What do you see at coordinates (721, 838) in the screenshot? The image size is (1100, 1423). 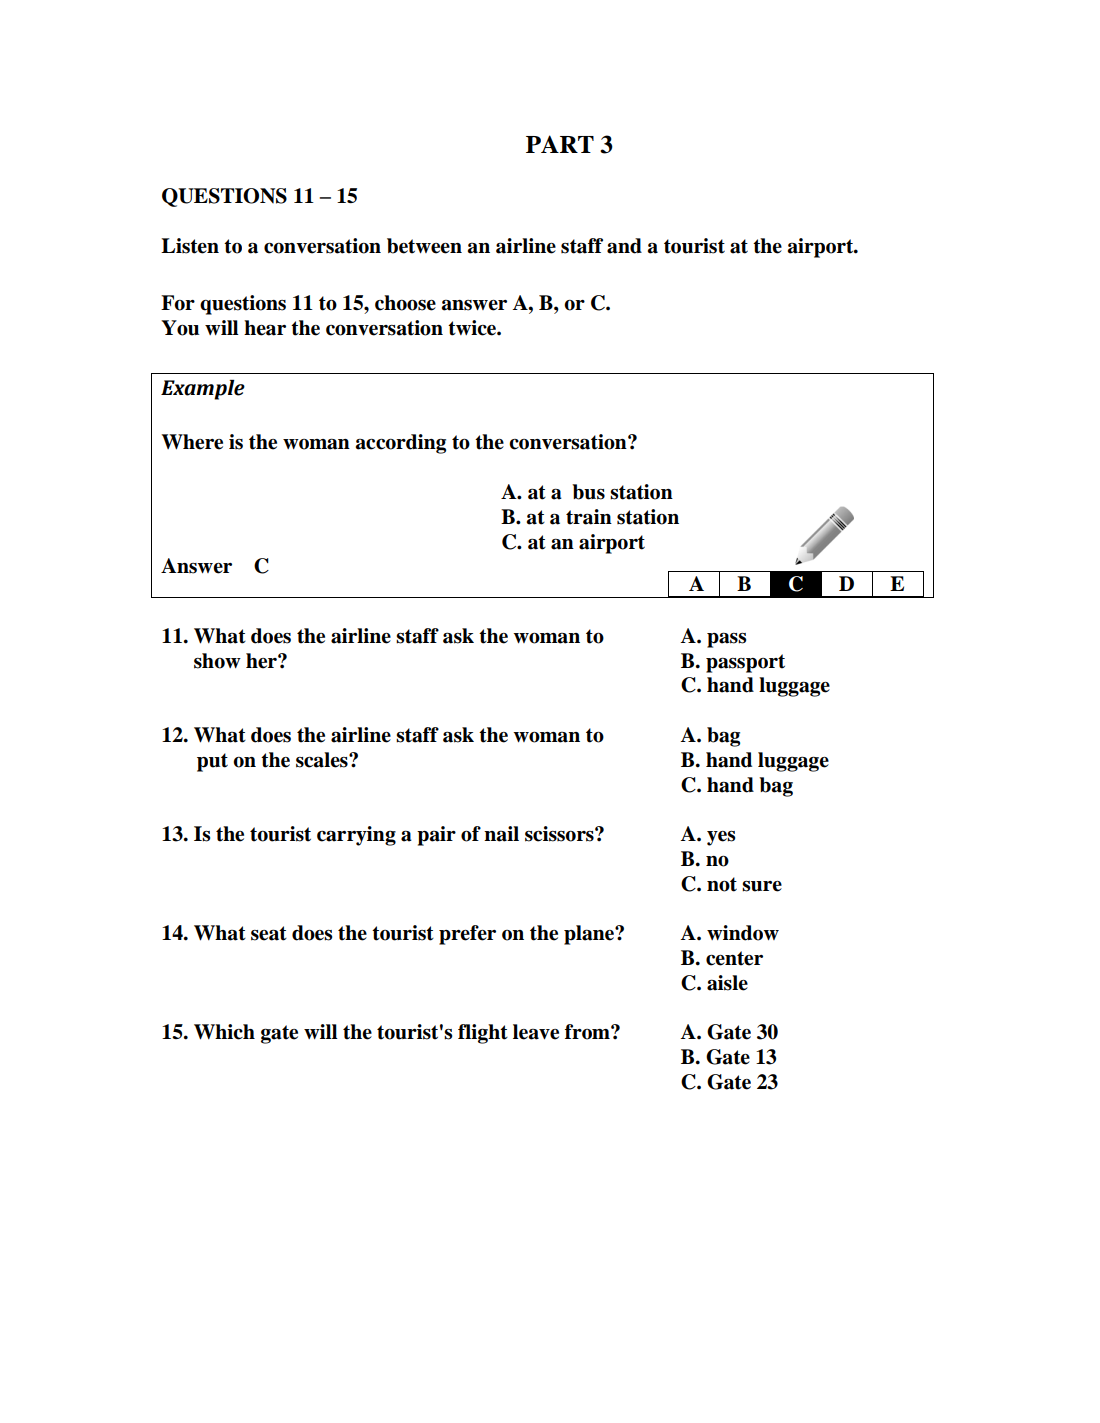 I see `yes` at bounding box center [721, 838].
